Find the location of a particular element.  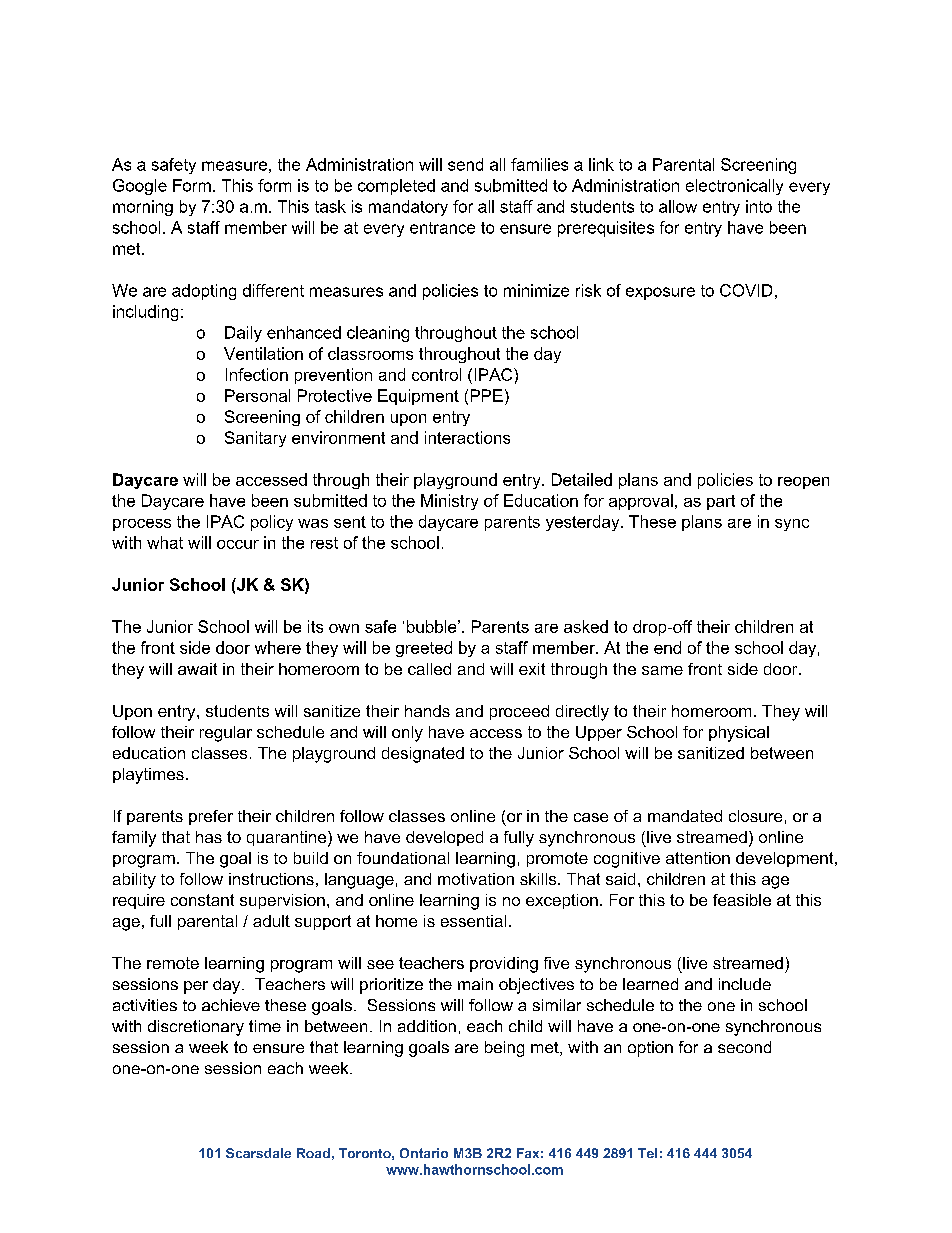

morning is located at coordinates (143, 208).
